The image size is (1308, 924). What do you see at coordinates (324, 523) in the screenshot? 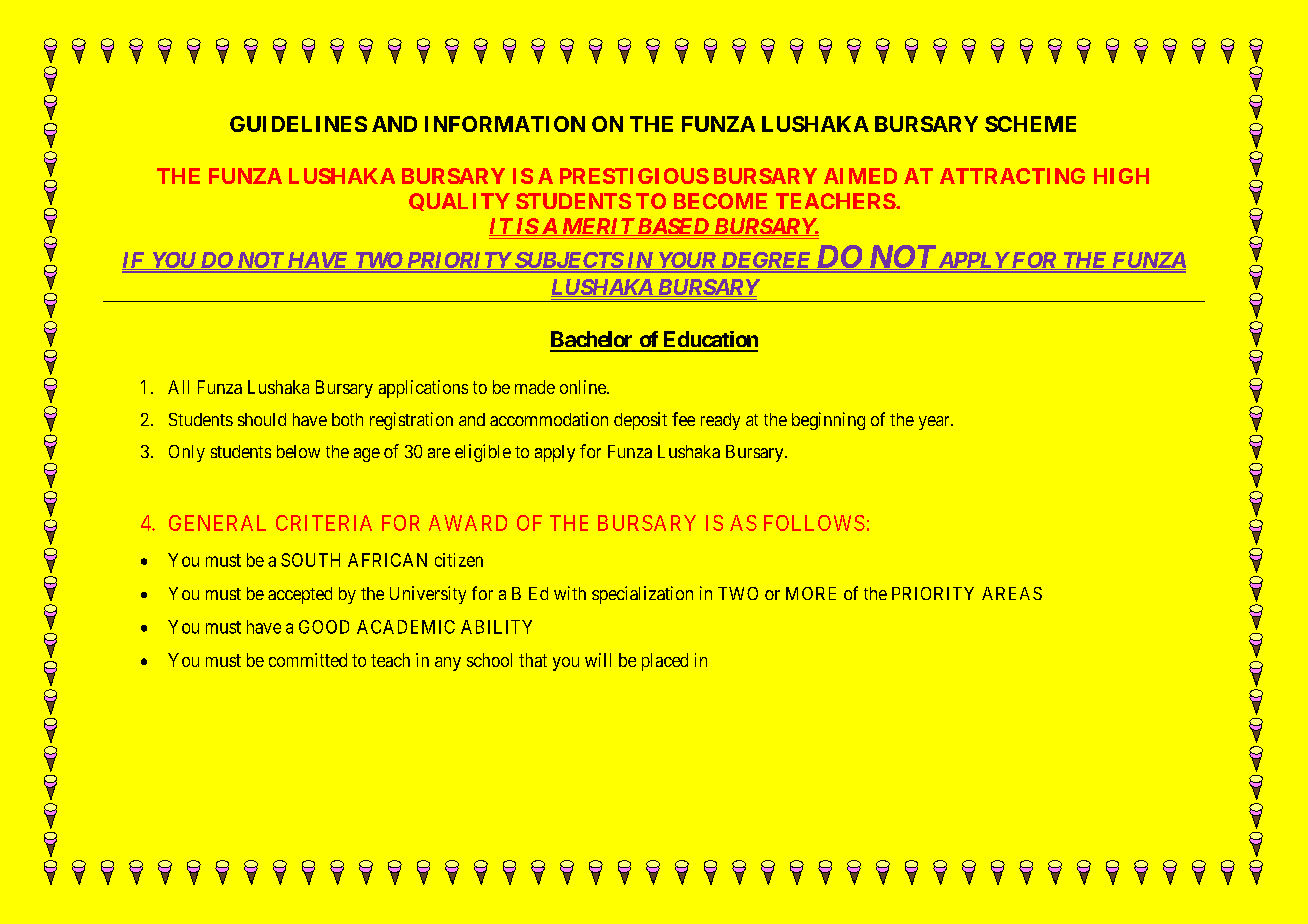
I see `CRITERIA` at bounding box center [324, 523].
